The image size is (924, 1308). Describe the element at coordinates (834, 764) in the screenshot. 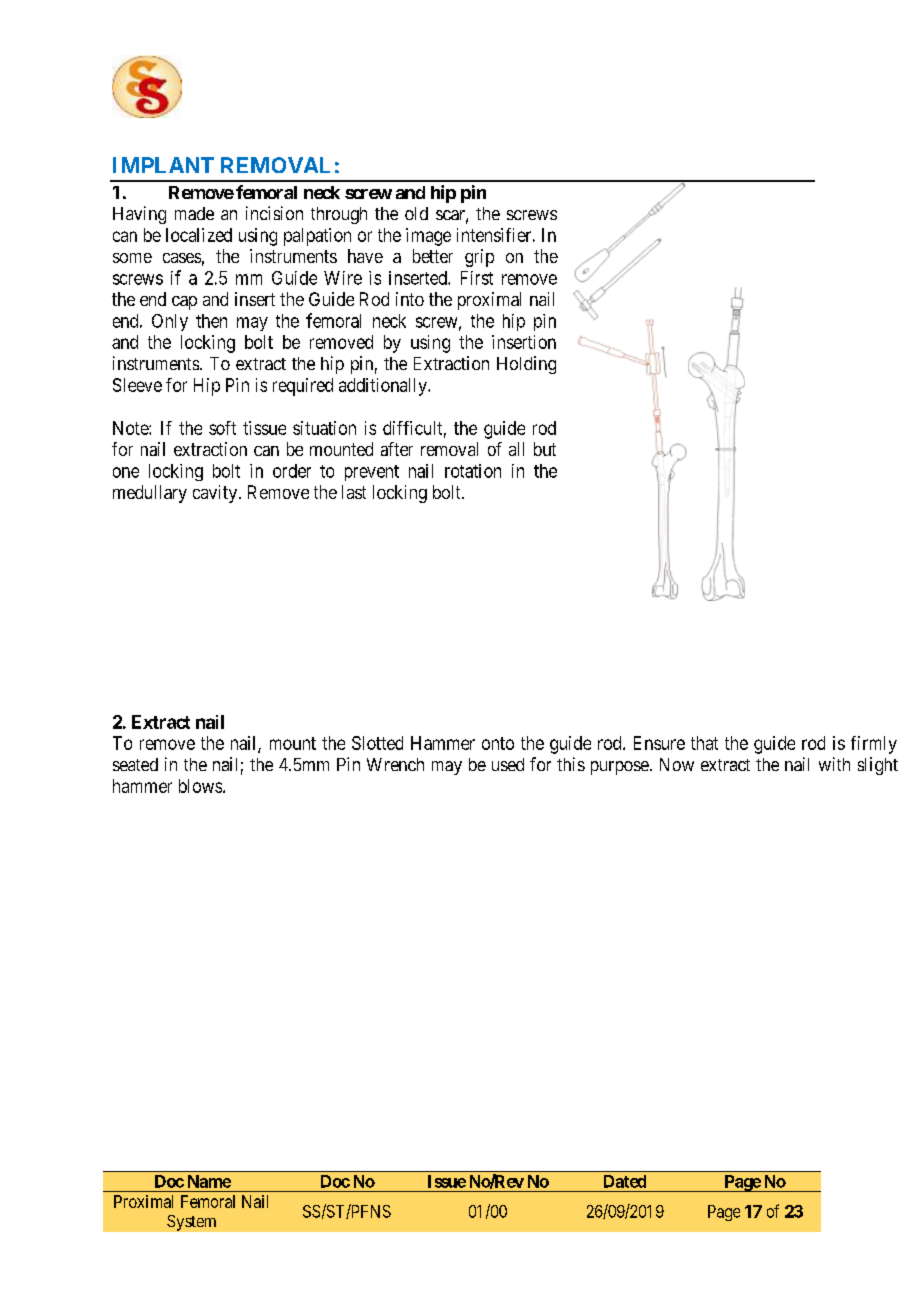

I see `with` at that location.
